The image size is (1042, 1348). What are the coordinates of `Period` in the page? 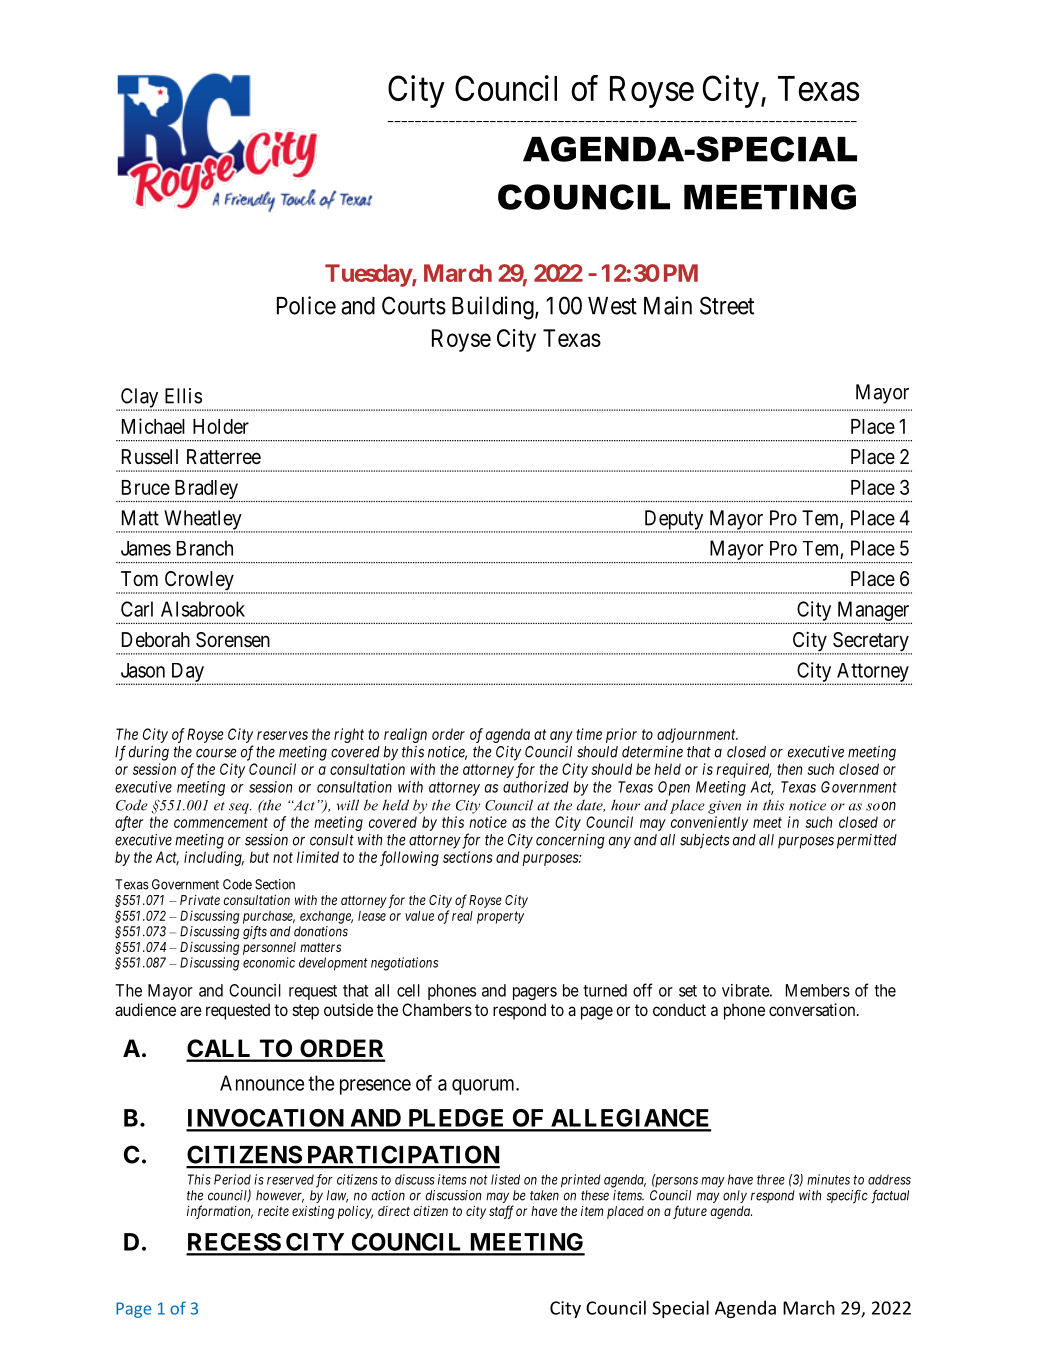 It's located at (232, 1179).
